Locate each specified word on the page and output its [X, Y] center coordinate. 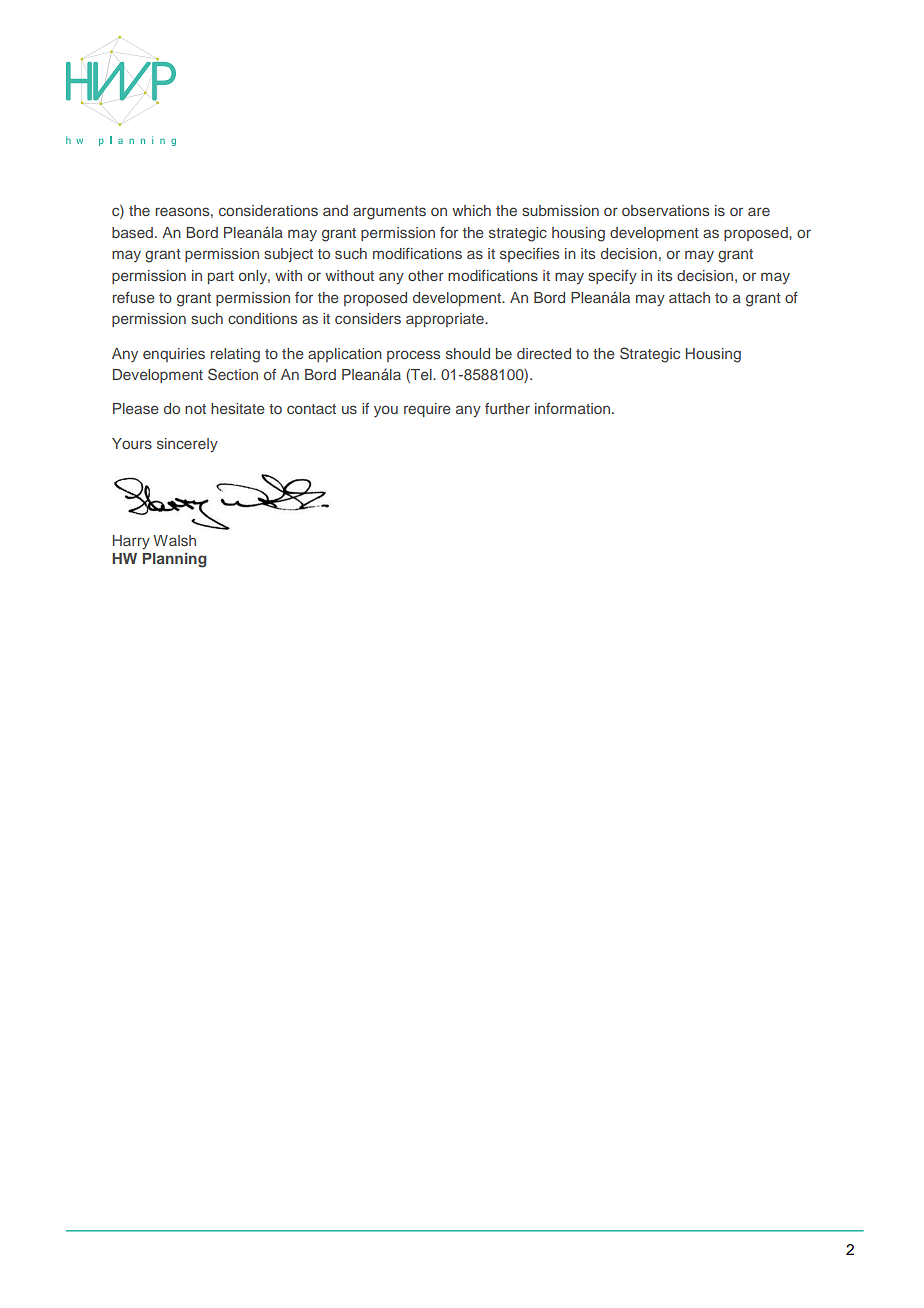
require [427, 410]
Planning [175, 560]
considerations [268, 210]
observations [665, 210]
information [572, 408]
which [471, 210]
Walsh [174, 540]
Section [233, 374]
